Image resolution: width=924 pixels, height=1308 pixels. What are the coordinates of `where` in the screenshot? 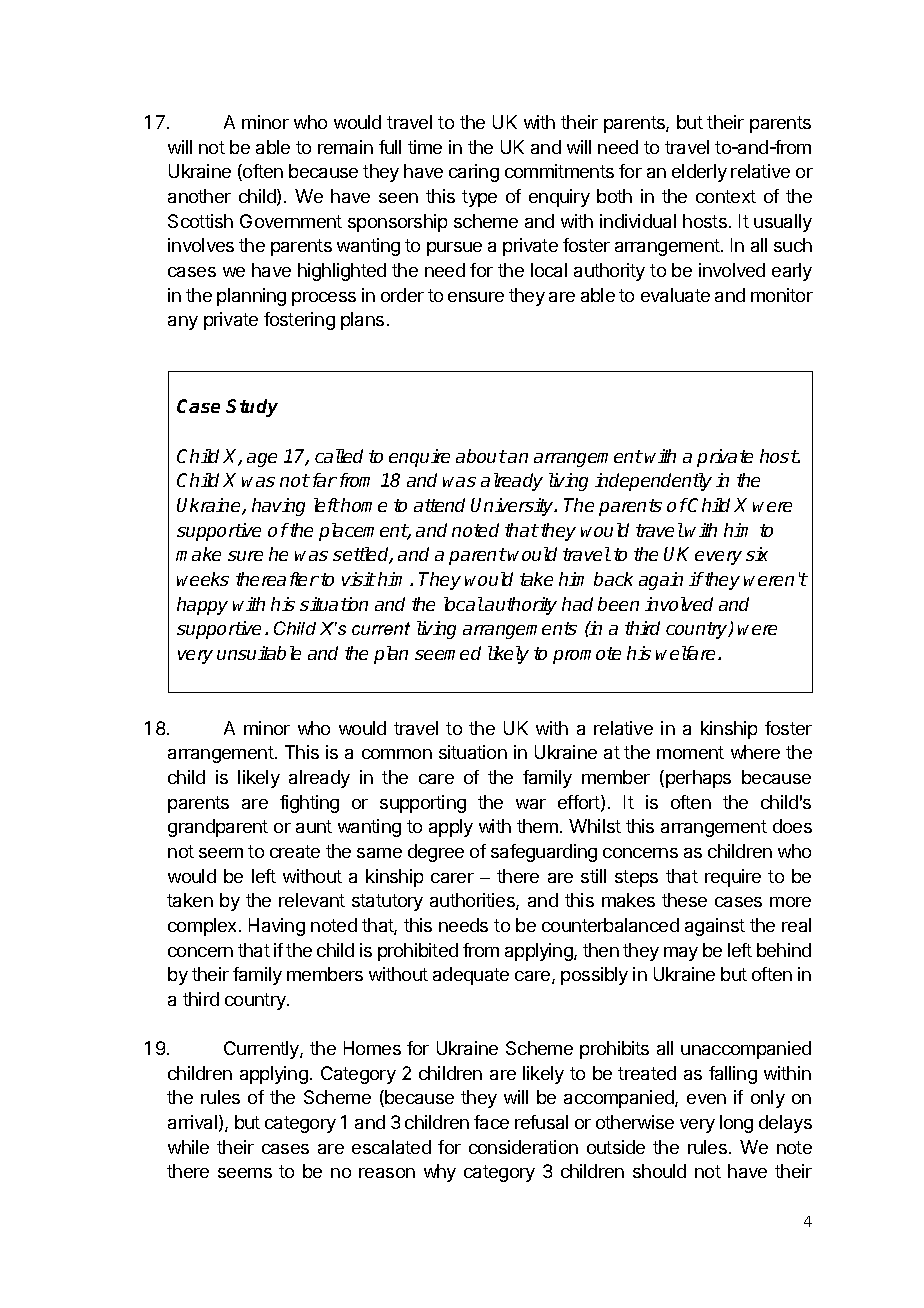 It's located at (755, 752).
